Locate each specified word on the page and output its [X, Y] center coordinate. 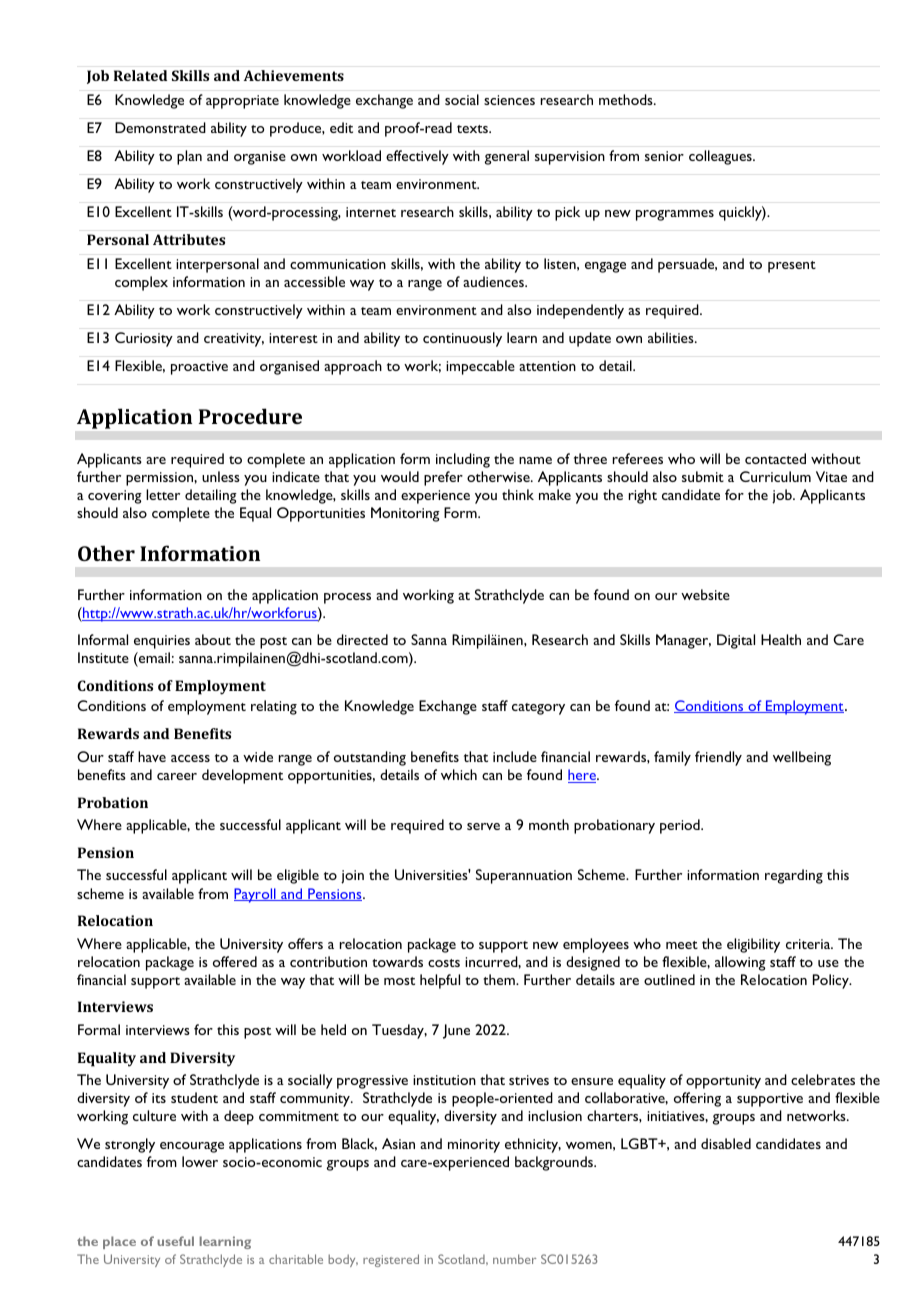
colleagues [721, 157]
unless [221, 476]
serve [483, 826]
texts [473, 129]
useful [175, 1241]
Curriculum [775, 476]
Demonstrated [160, 127]
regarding [794, 876]
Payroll [256, 895]
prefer [443, 478]
